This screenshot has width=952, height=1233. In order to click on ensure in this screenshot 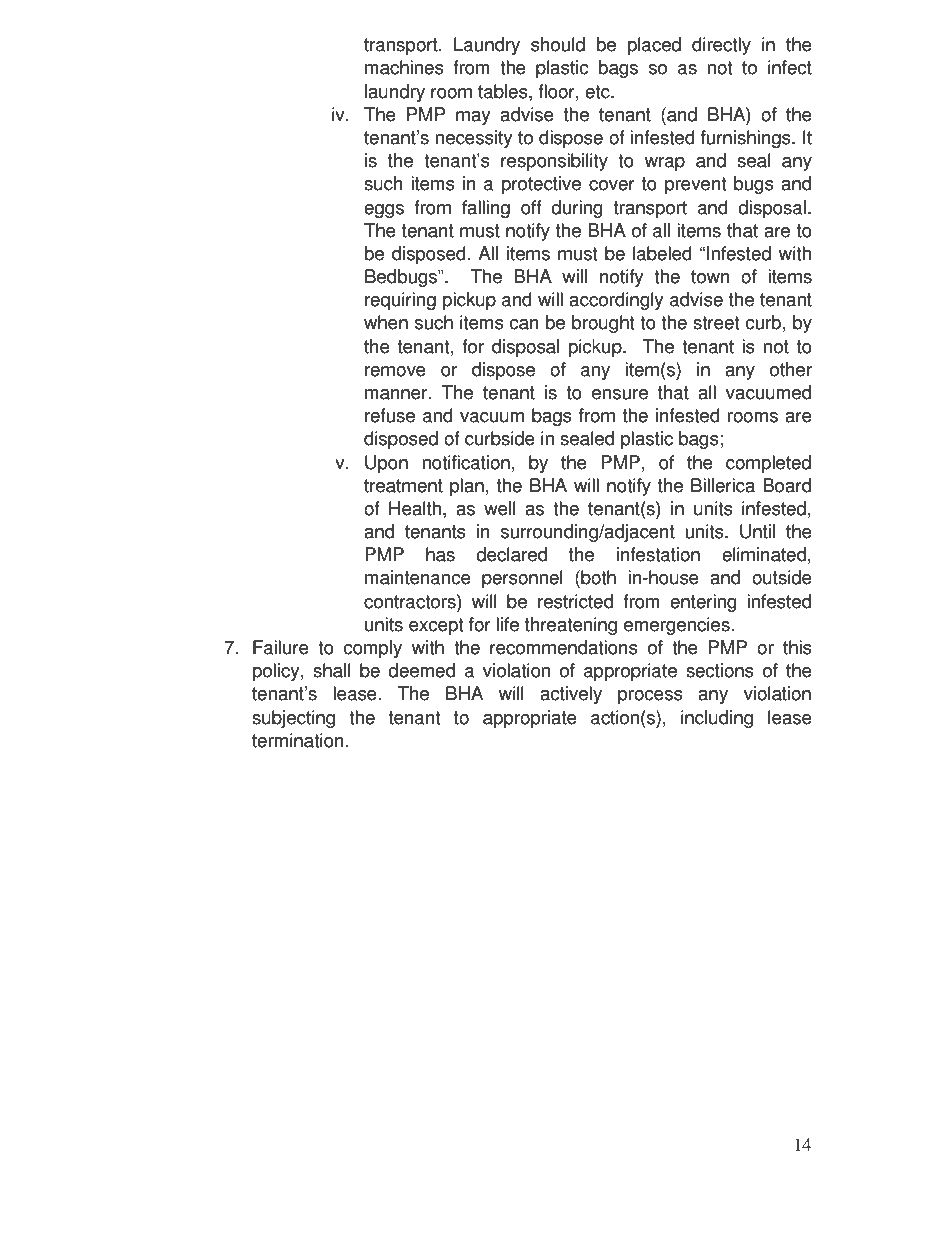, I will do `click(620, 394)`.
